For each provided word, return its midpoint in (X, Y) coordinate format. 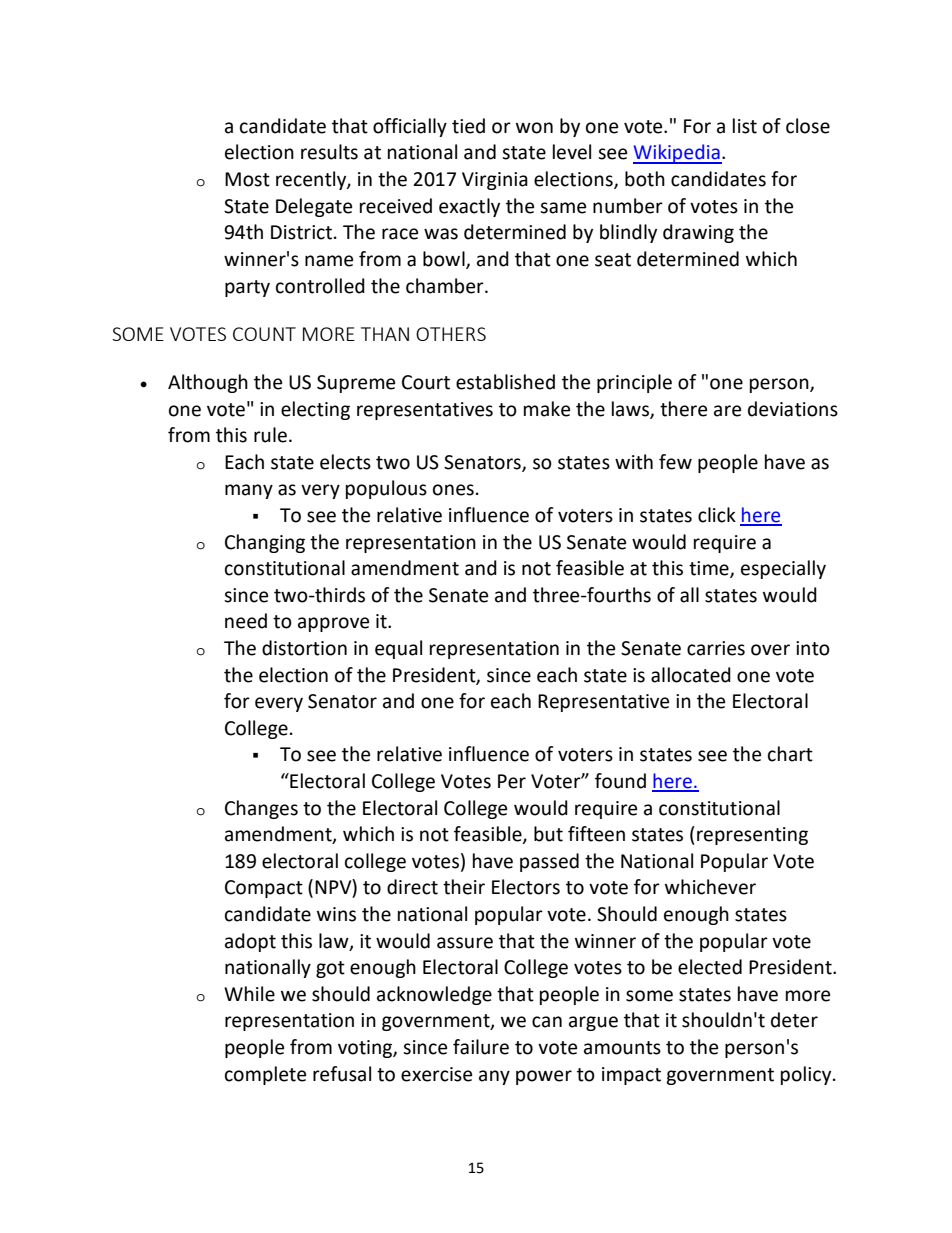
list (745, 126)
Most (247, 179)
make (547, 409)
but (548, 834)
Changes (261, 809)
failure (481, 1047)
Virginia (495, 181)
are (727, 411)
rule (270, 435)
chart (790, 754)
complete (265, 1075)
